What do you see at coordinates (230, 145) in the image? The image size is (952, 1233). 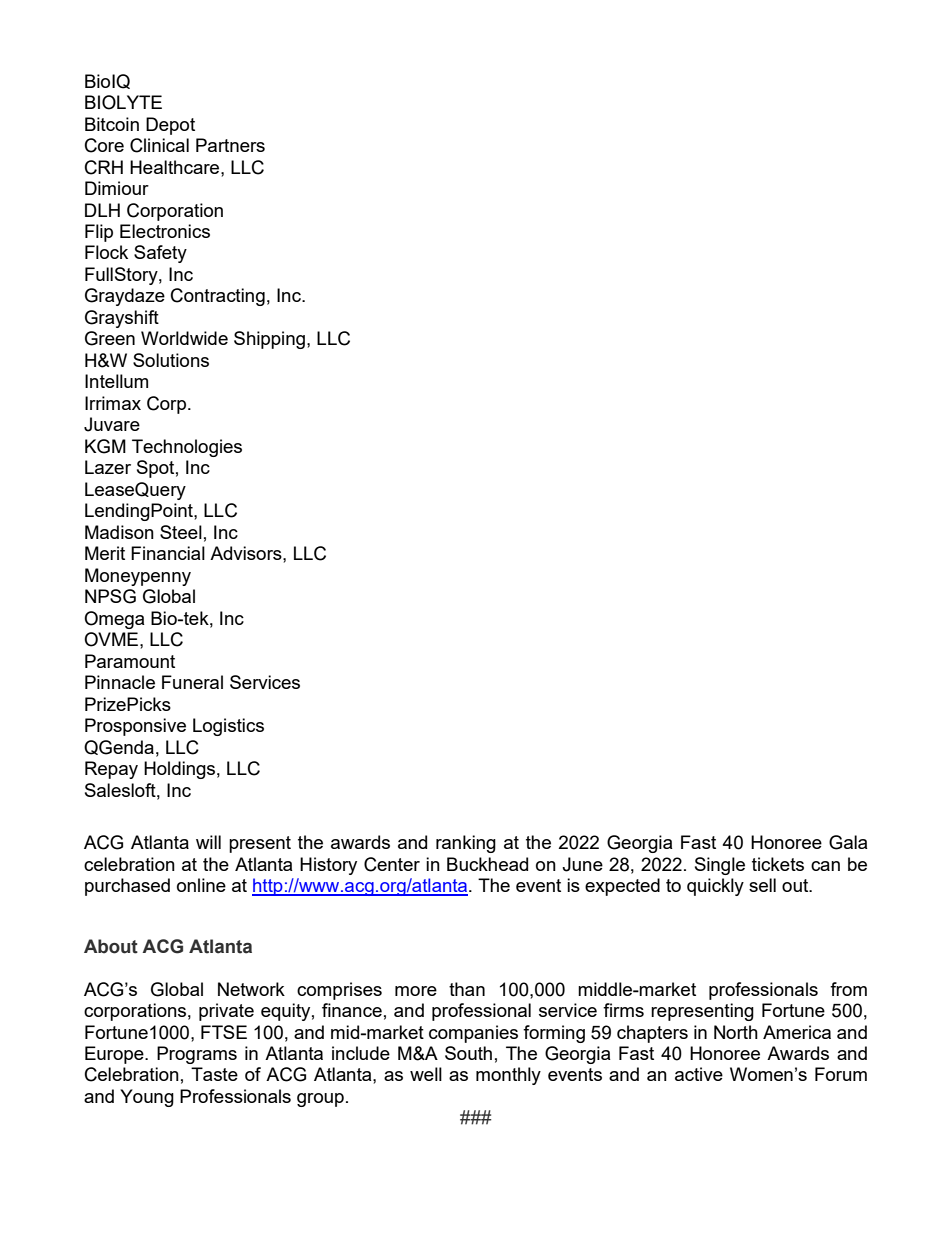 I see `Partners` at bounding box center [230, 145].
